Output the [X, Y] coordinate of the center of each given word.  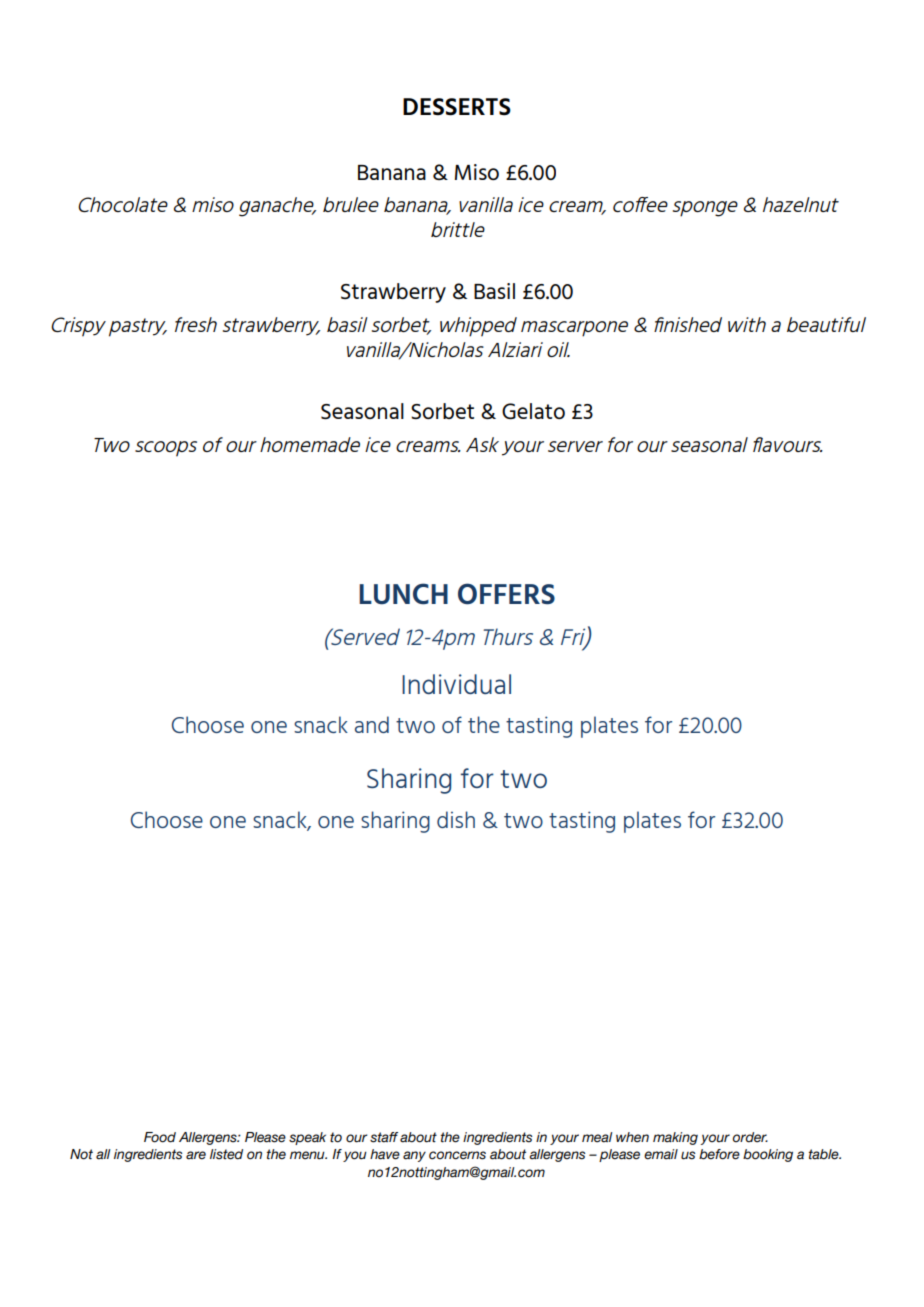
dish [456, 819]
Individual [456, 684]
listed [226, 1154]
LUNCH [403, 594]
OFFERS [506, 594]
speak [307, 1138]
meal [597, 1137]
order [750, 1137]
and [372, 724]
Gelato [533, 411]
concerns [457, 1155]
